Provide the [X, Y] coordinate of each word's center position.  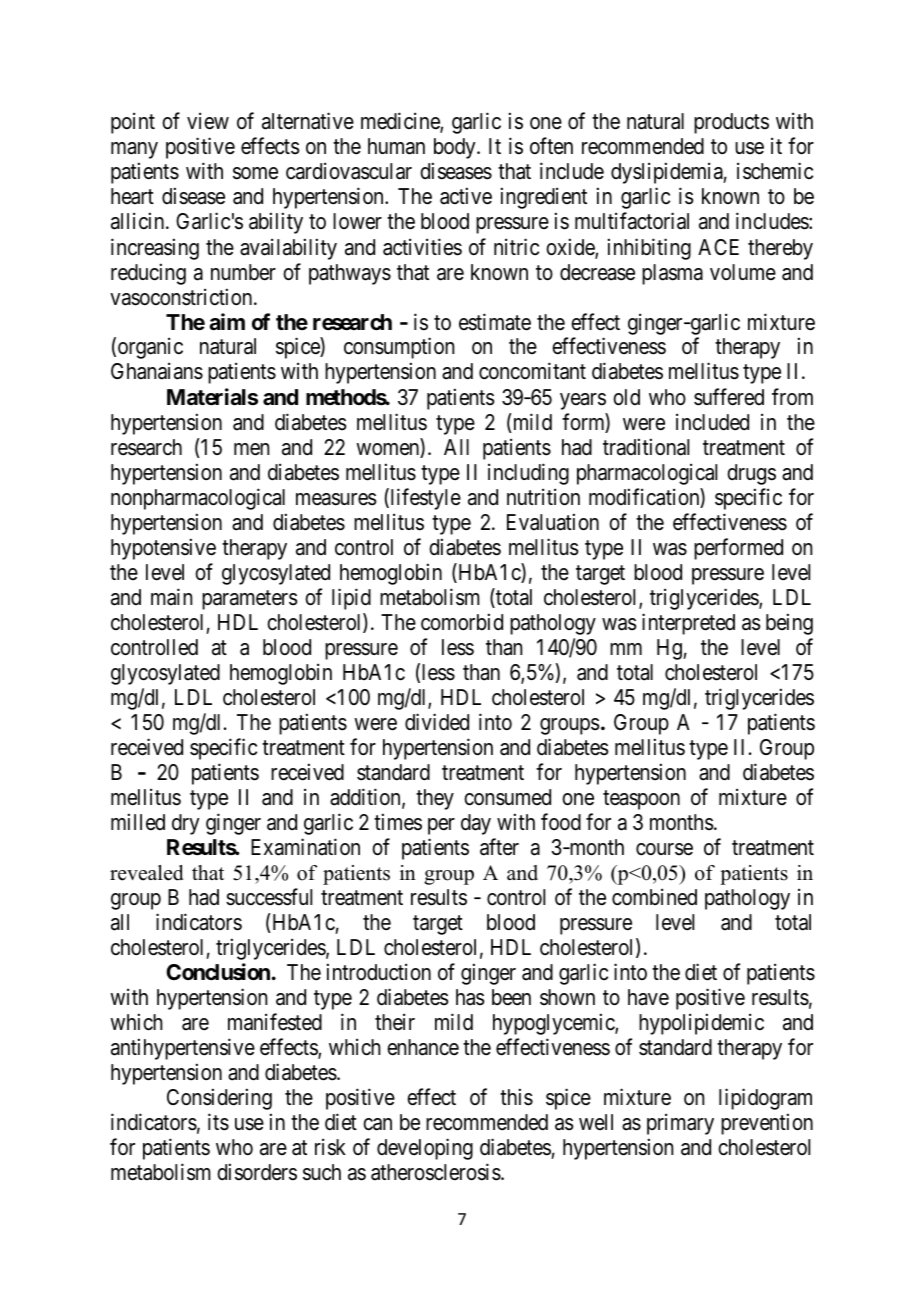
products [731, 123]
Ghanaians [157, 371]
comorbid [462, 622]
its [218, 1122]
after [499, 847]
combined [654, 897]
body [456, 148]
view [208, 121]
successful [269, 897]
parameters [250, 600]
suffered [729, 397]
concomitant [532, 371]
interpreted [688, 624]
